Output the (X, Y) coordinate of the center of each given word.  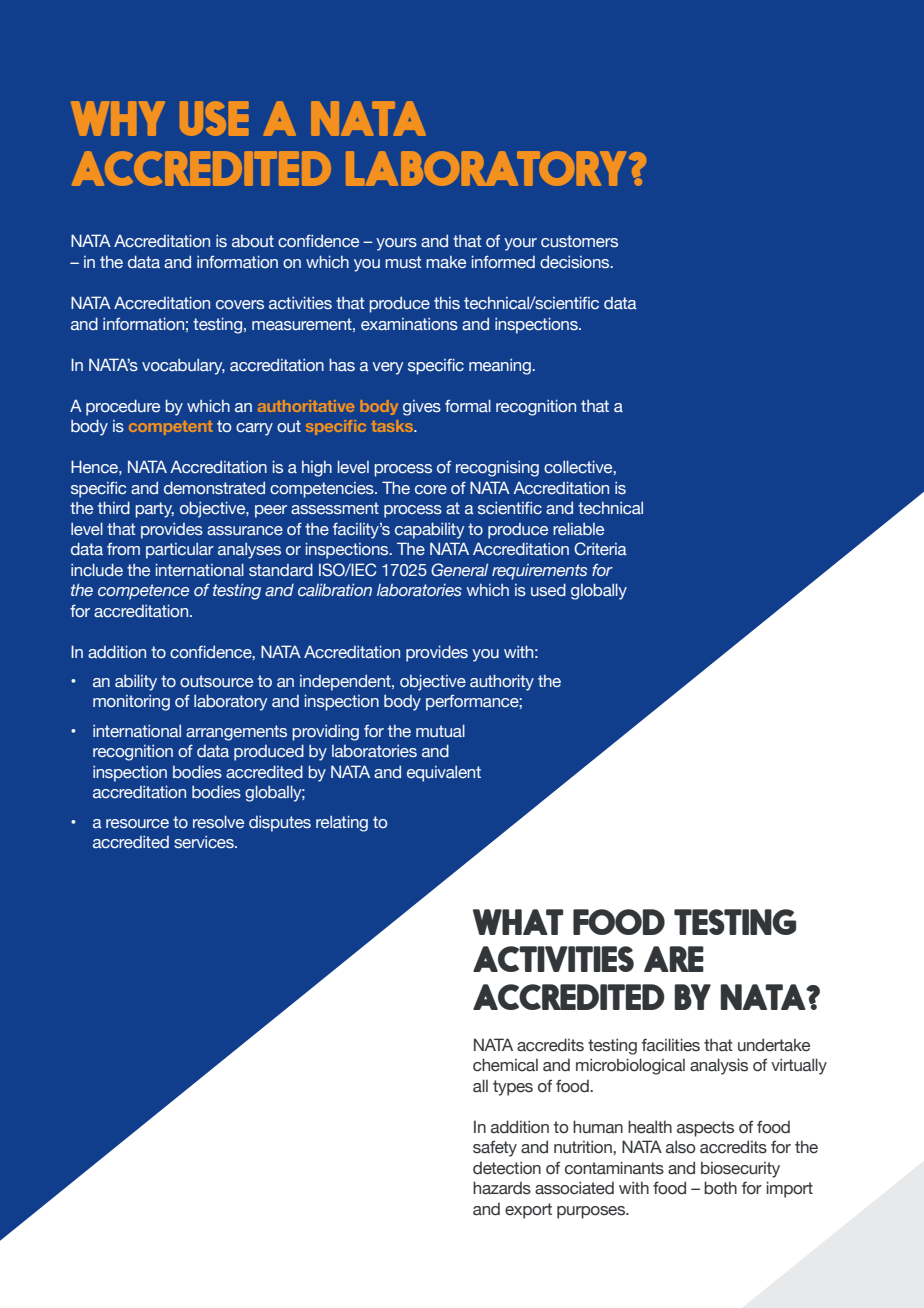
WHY (118, 118)
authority (502, 682)
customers (579, 241)
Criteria (600, 549)
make (446, 262)
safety (495, 1148)
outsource (216, 681)
